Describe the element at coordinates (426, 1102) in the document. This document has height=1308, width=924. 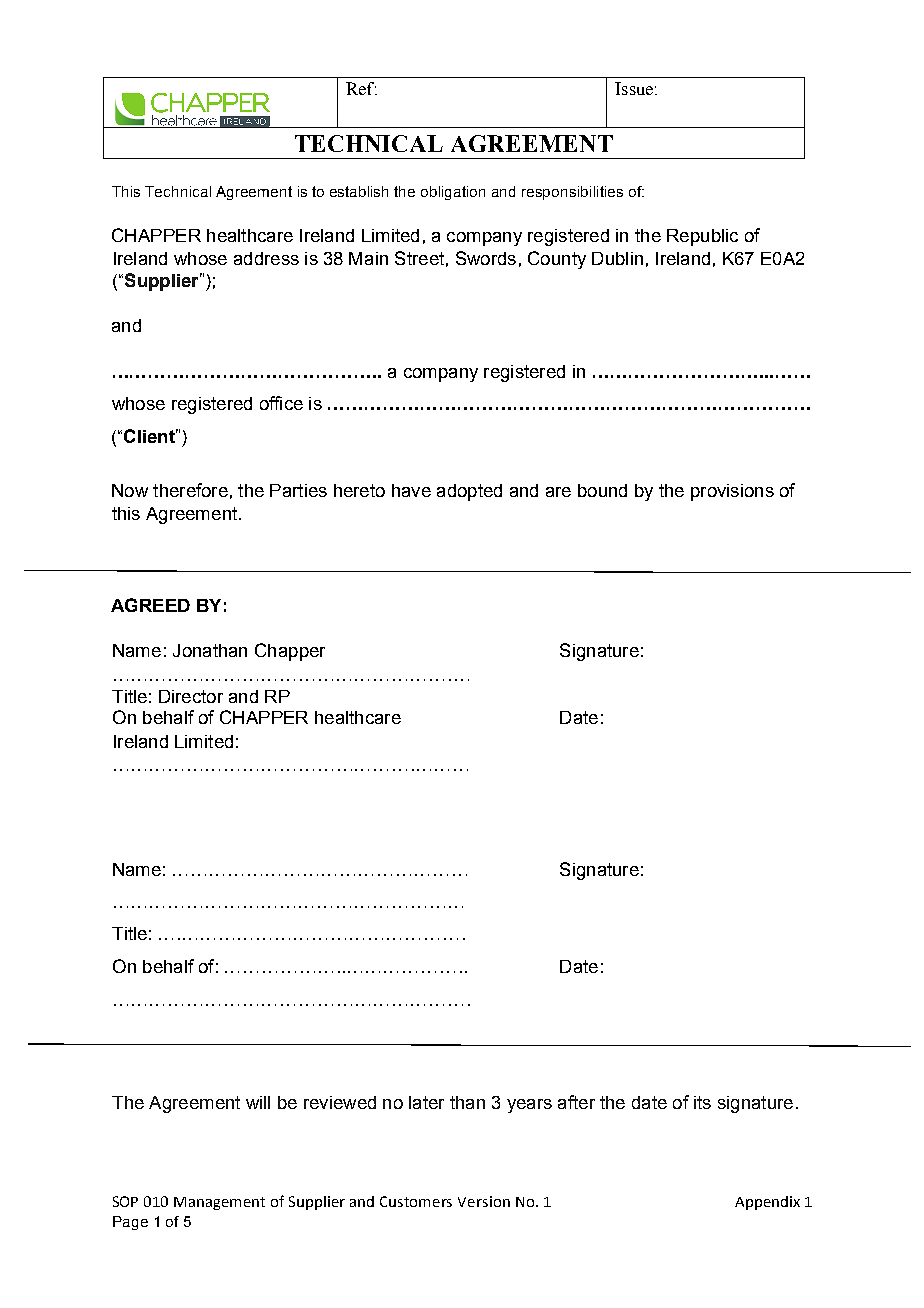
I see `later` at that location.
